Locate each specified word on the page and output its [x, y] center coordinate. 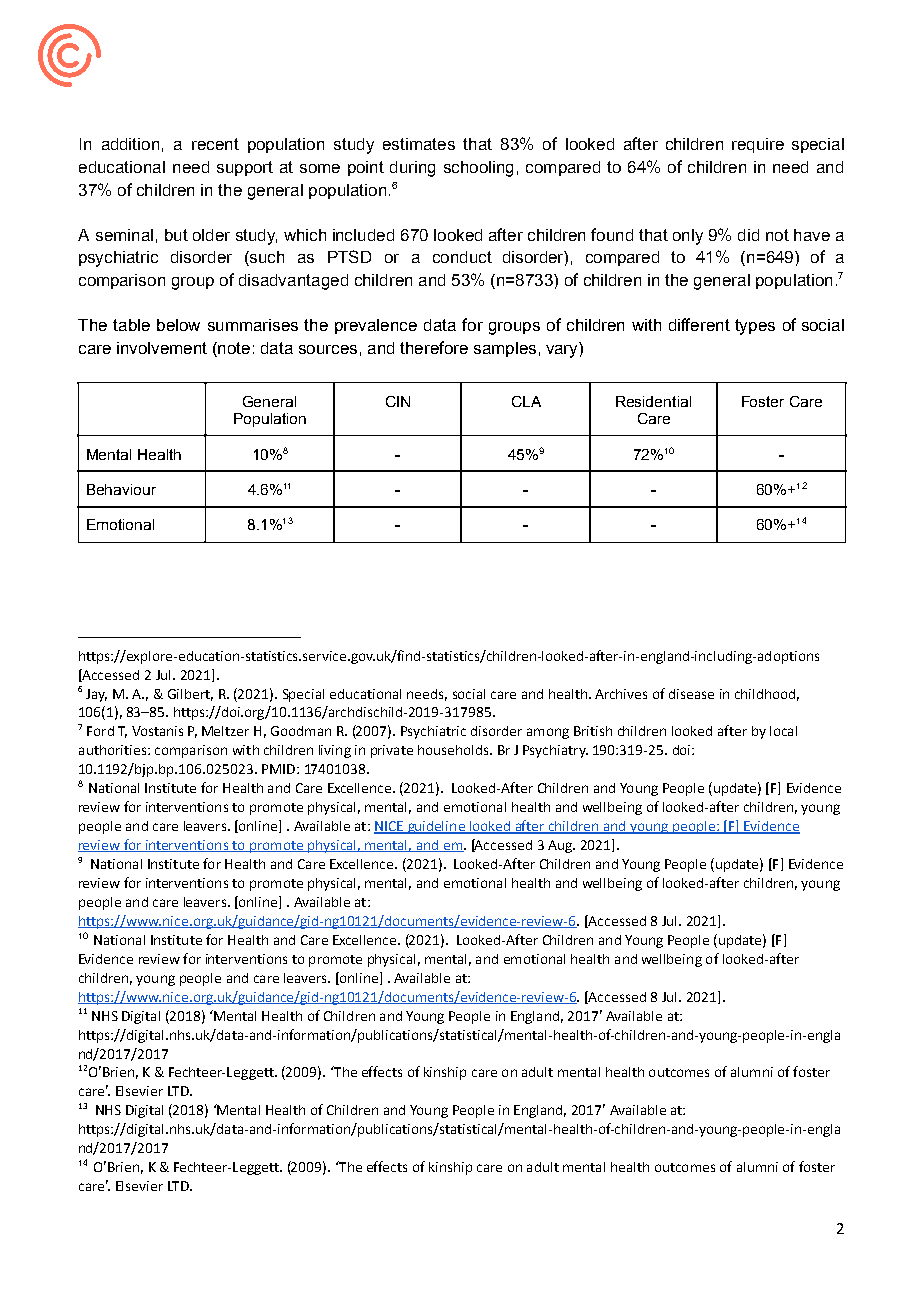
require [758, 145]
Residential [653, 401]
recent [215, 144]
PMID [280, 769]
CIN [398, 401]
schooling [478, 169]
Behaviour [121, 489]
